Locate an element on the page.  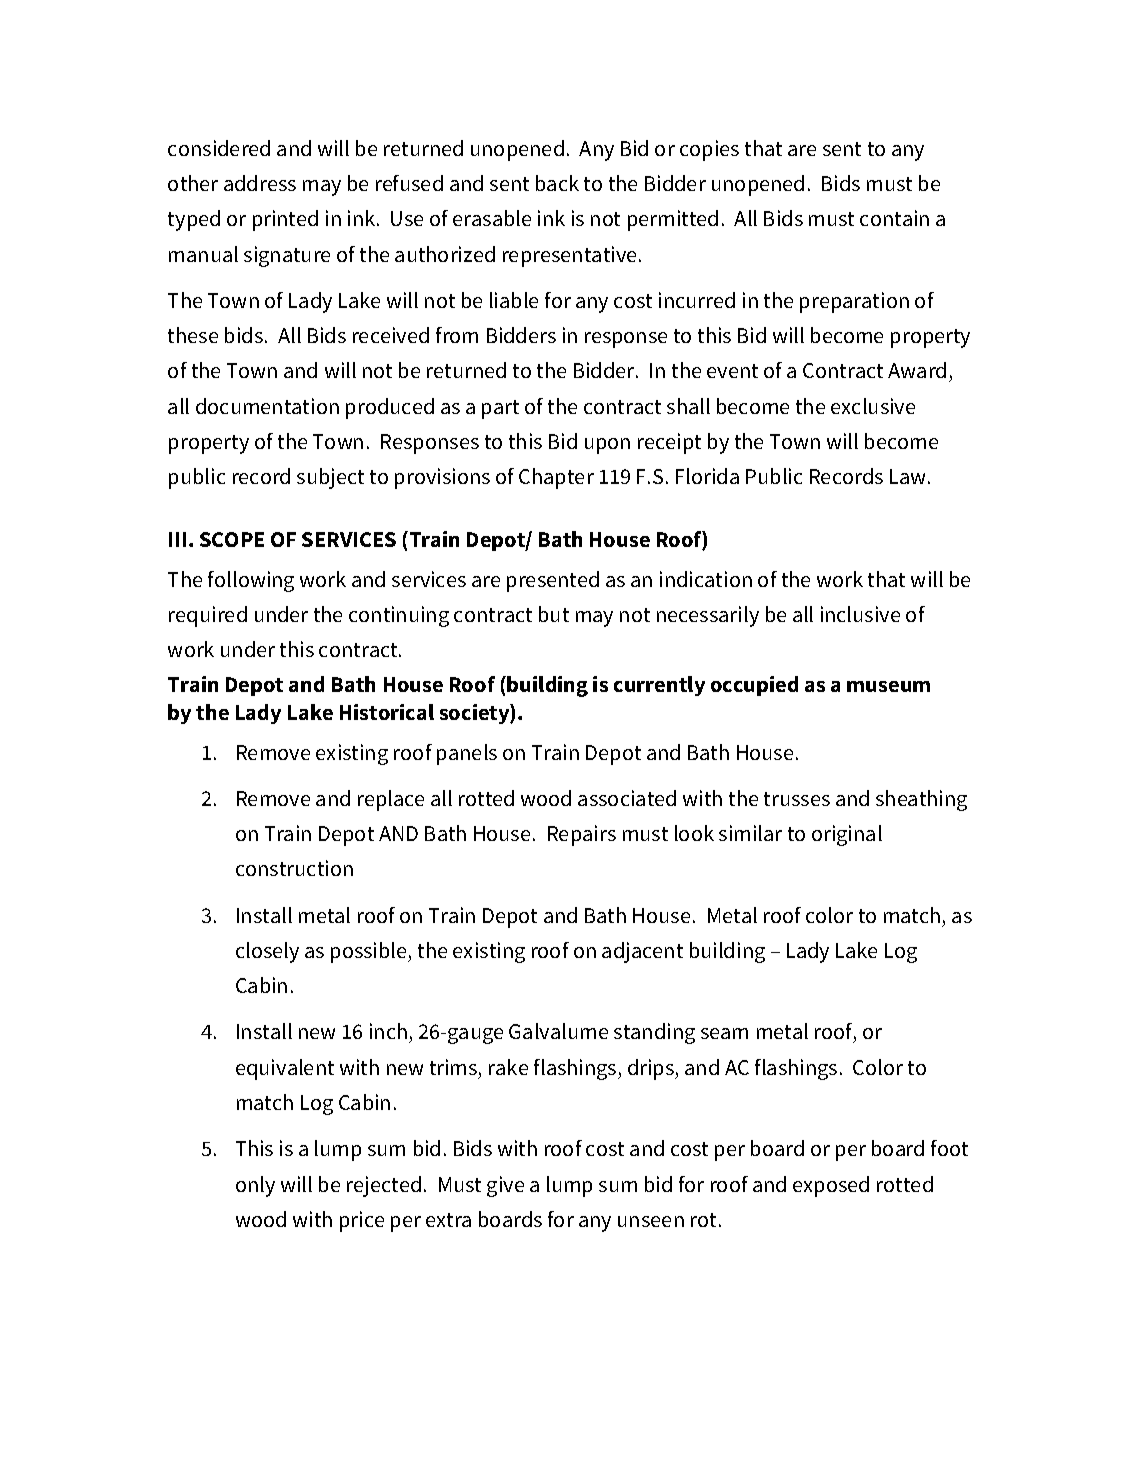
back is located at coordinates (557, 183).
